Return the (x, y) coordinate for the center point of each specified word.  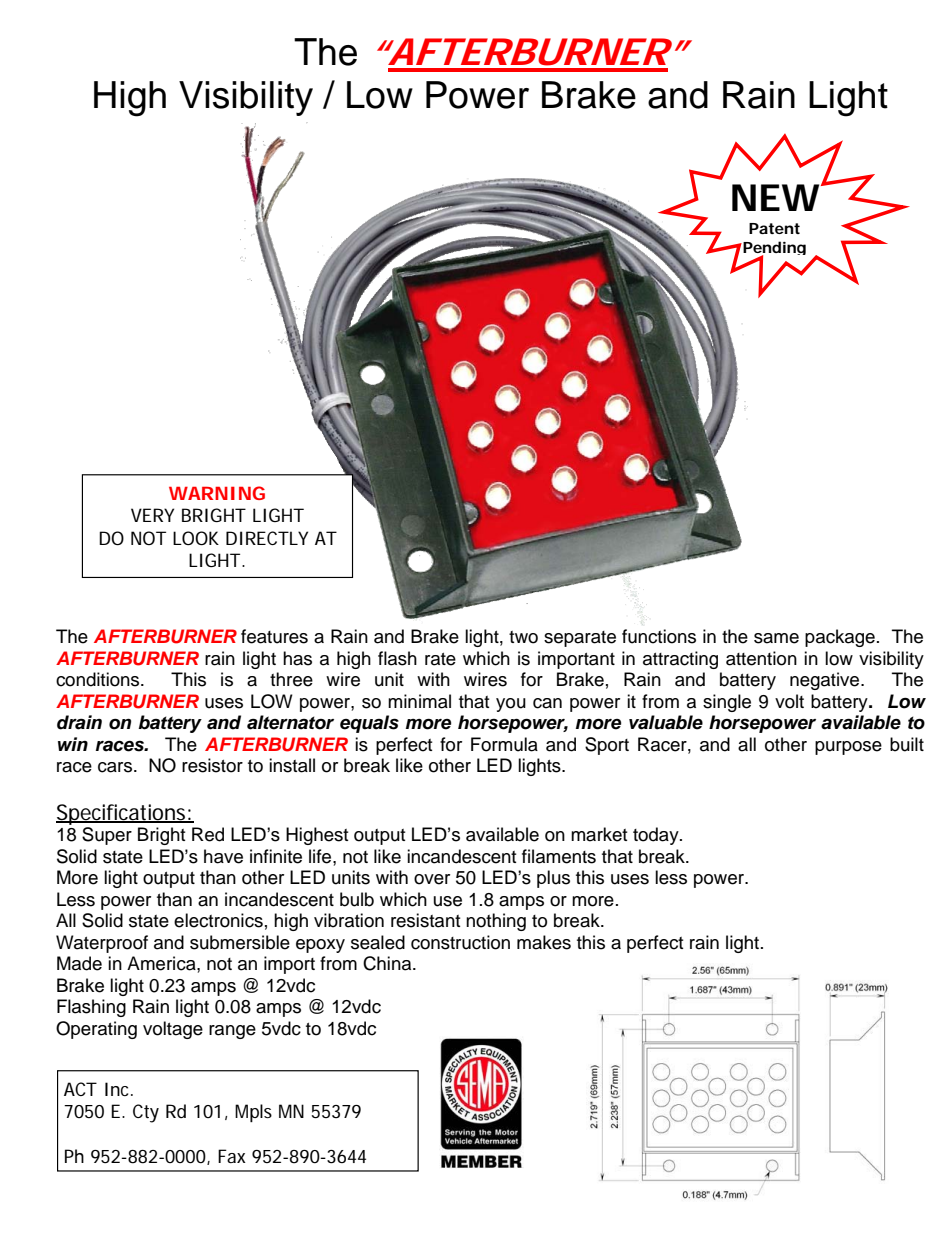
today (657, 836)
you (511, 705)
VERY (152, 515)
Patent (774, 228)
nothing (496, 922)
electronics (218, 920)
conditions (99, 679)
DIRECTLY (267, 538)
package (840, 638)
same (776, 638)
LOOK (196, 538)
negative (826, 681)
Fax (232, 1156)
